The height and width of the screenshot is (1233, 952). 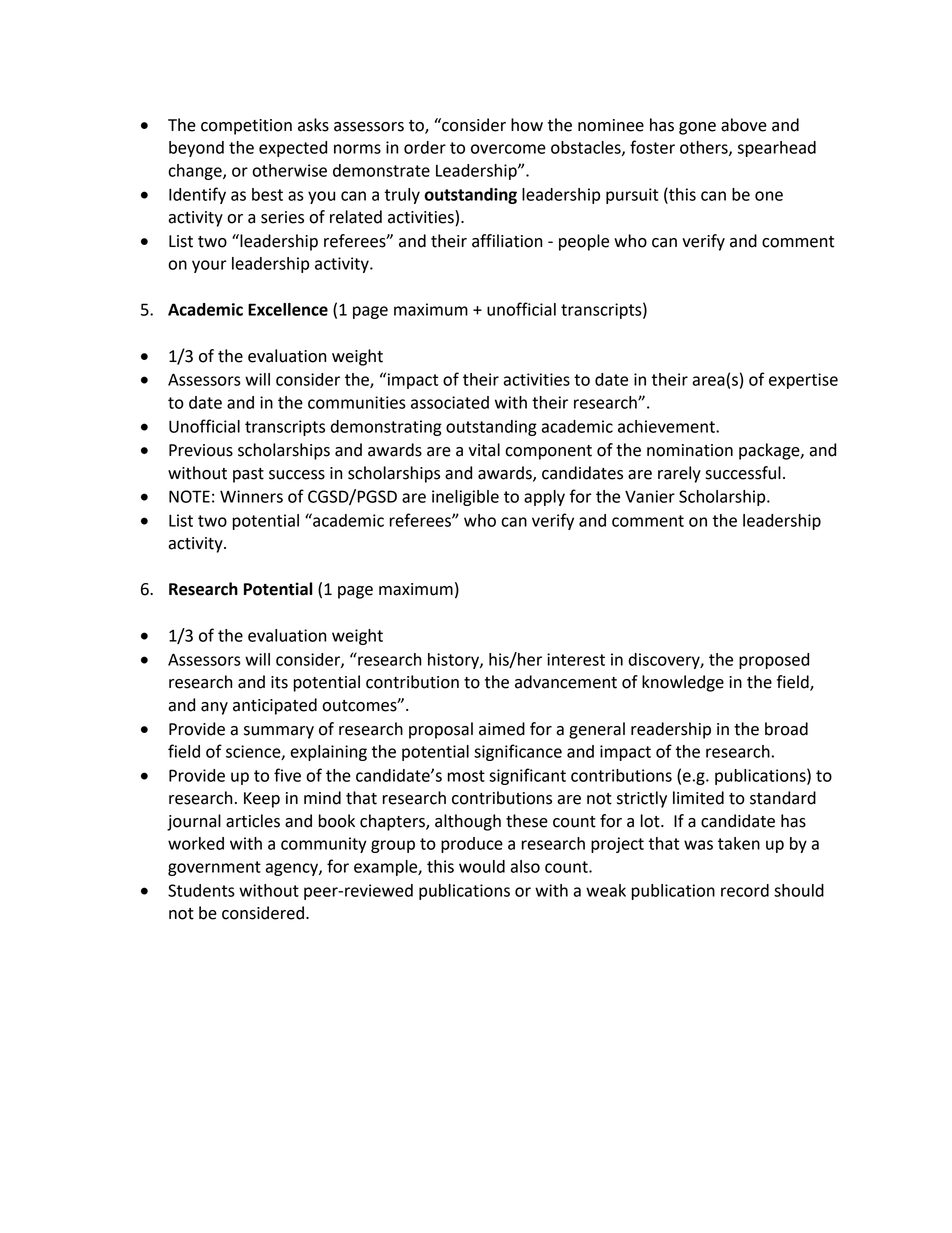 I want to click on associated, so click(x=450, y=402).
